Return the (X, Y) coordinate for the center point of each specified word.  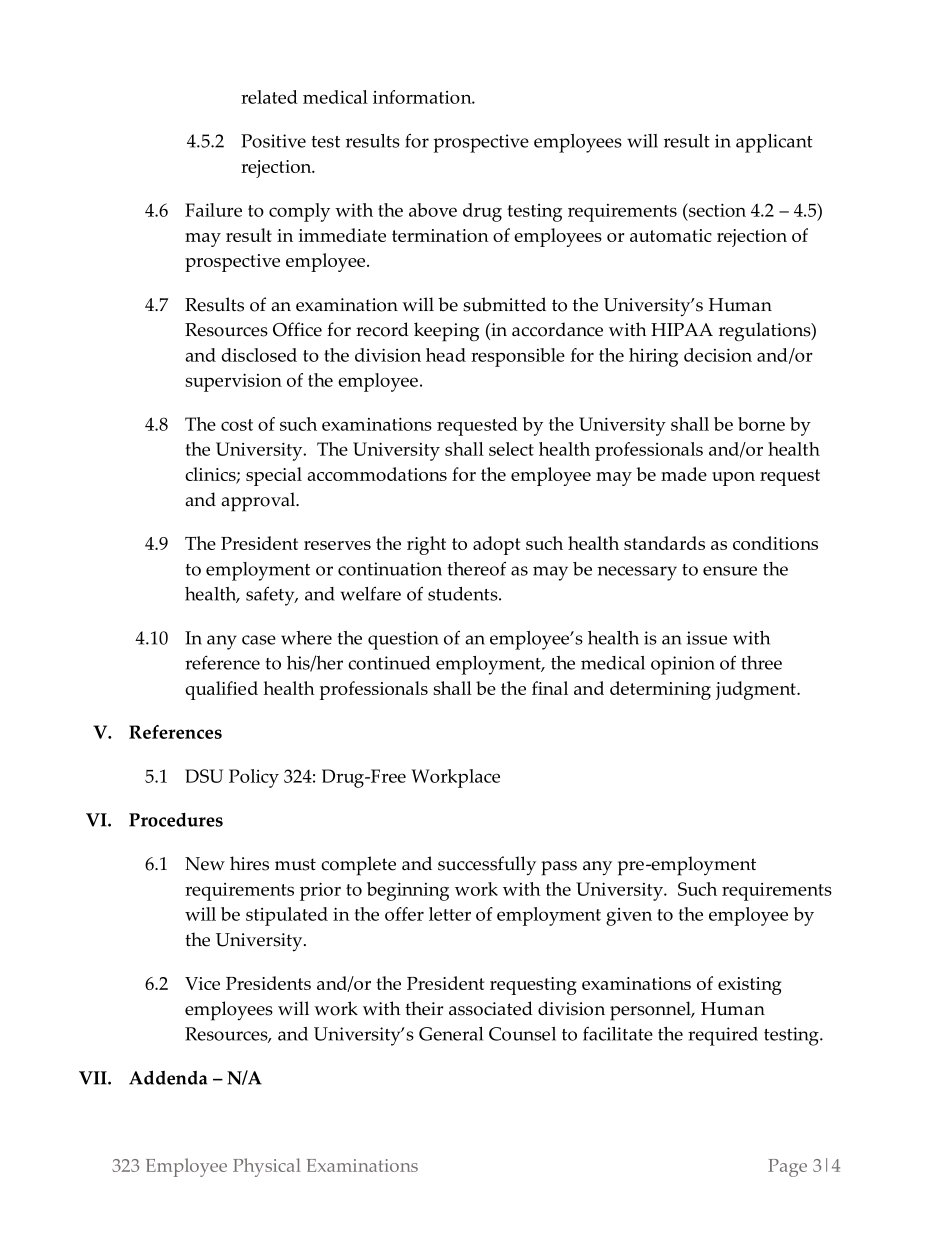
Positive (273, 141)
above (433, 210)
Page (787, 1168)
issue (706, 638)
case (259, 640)
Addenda (168, 1077)
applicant (774, 143)
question (403, 640)
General (451, 1034)
